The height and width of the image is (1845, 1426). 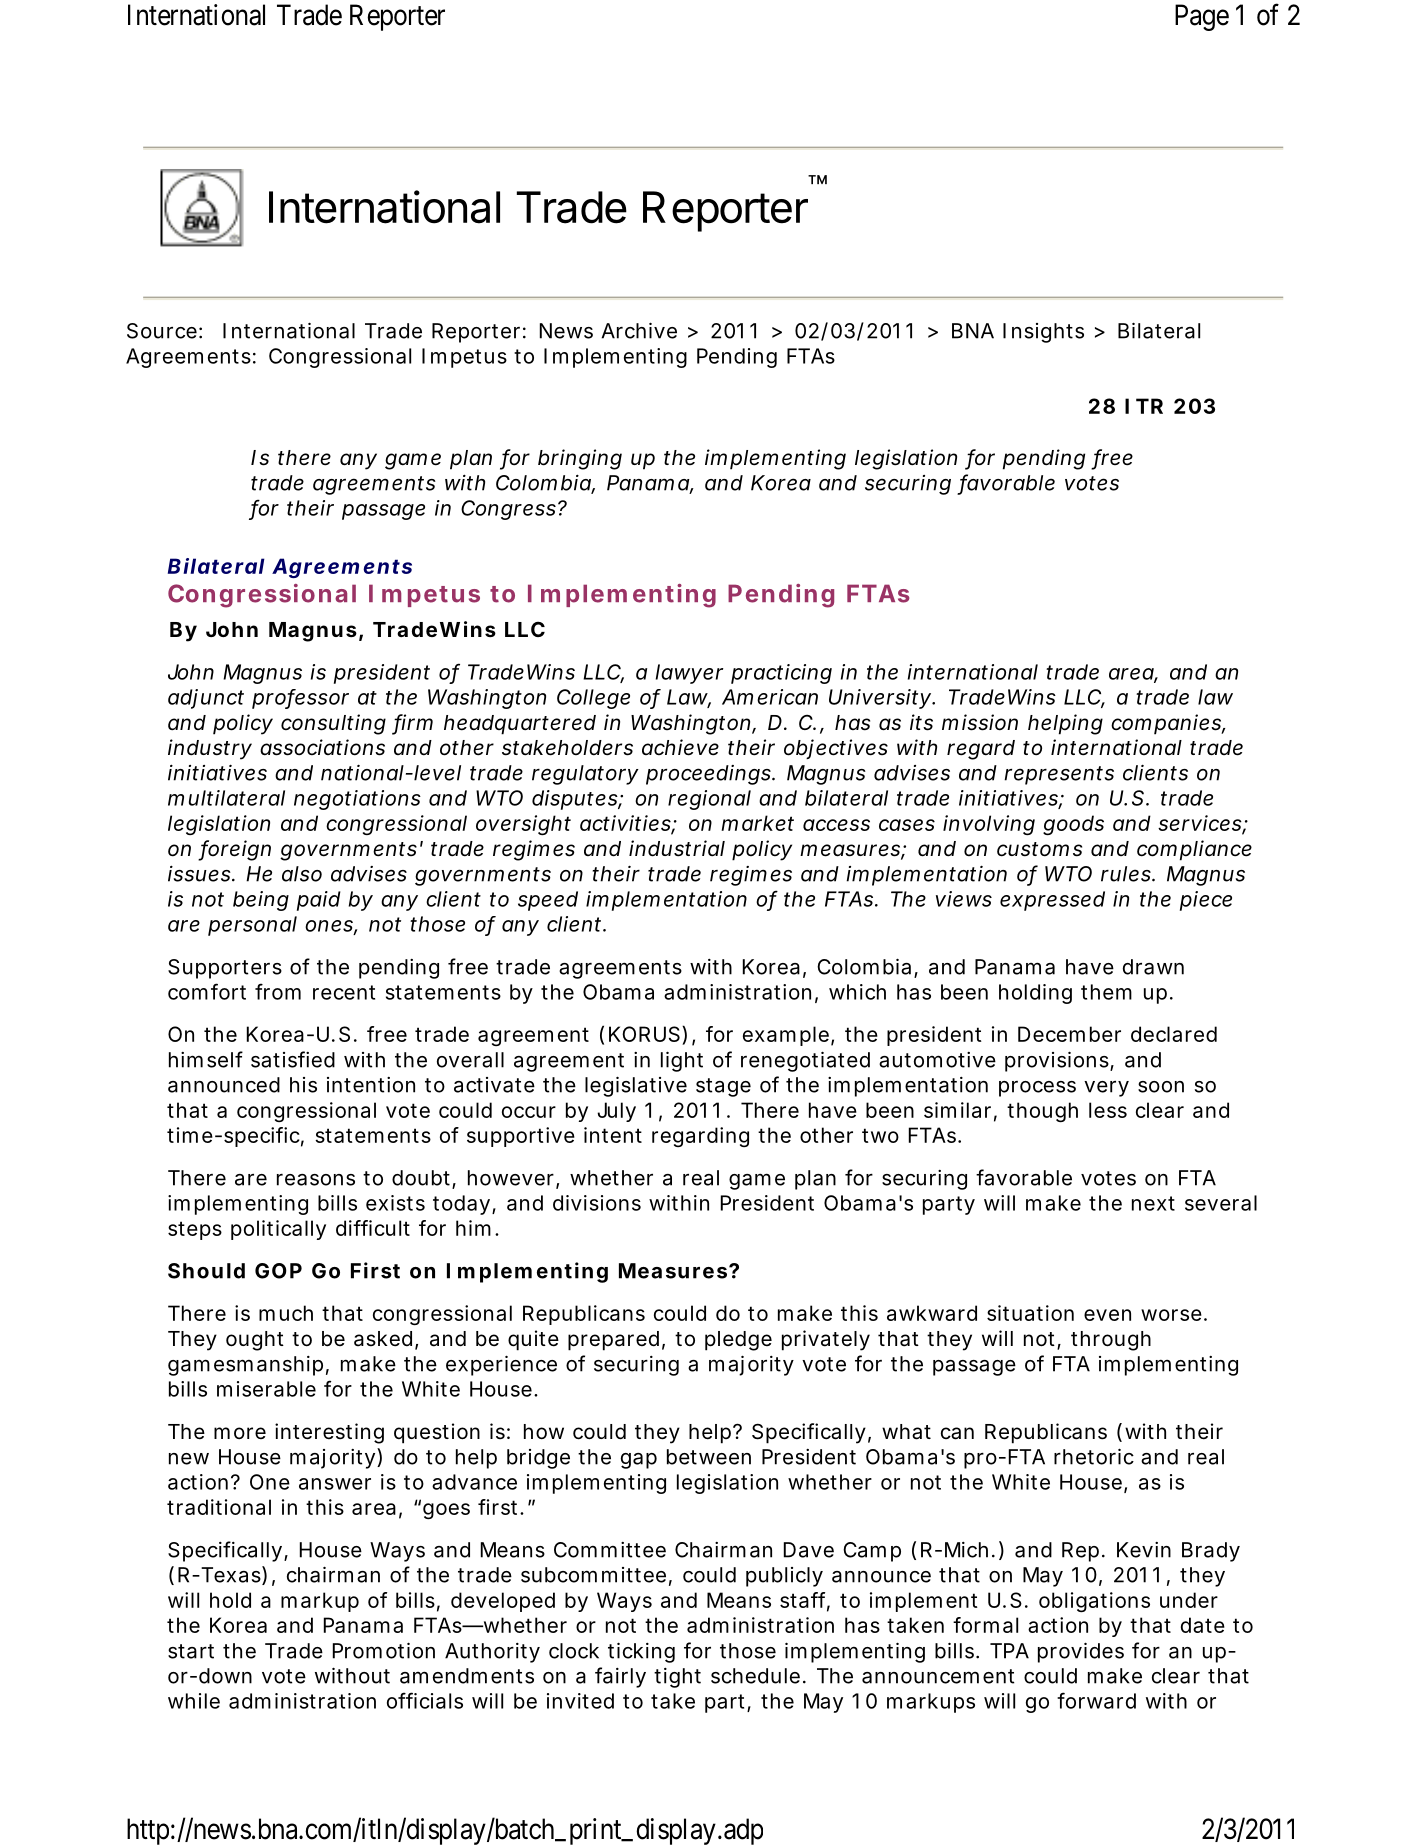 I want to click on Page, so click(x=1202, y=17).
